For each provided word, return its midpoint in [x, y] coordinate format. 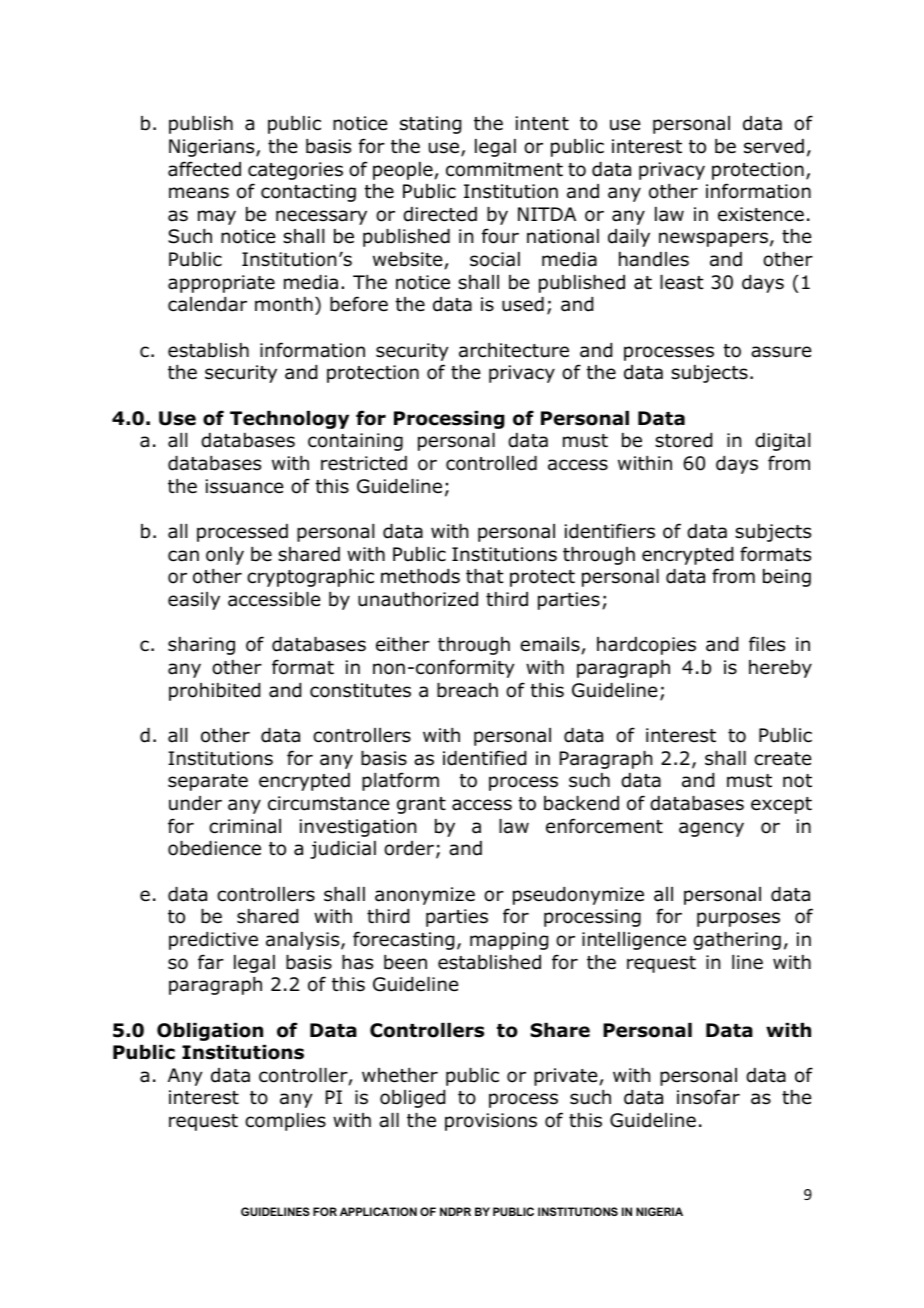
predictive [213, 941]
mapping [509, 941]
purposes [738, 919]
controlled [491, 463]
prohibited [214, 692]
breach [467, 690]
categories [295, 171]
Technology [289, 420]
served [774, 146]
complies [285, 1122]
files [767, 644]
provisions [491, 1122]
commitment [504, 169]
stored [683, 440]
